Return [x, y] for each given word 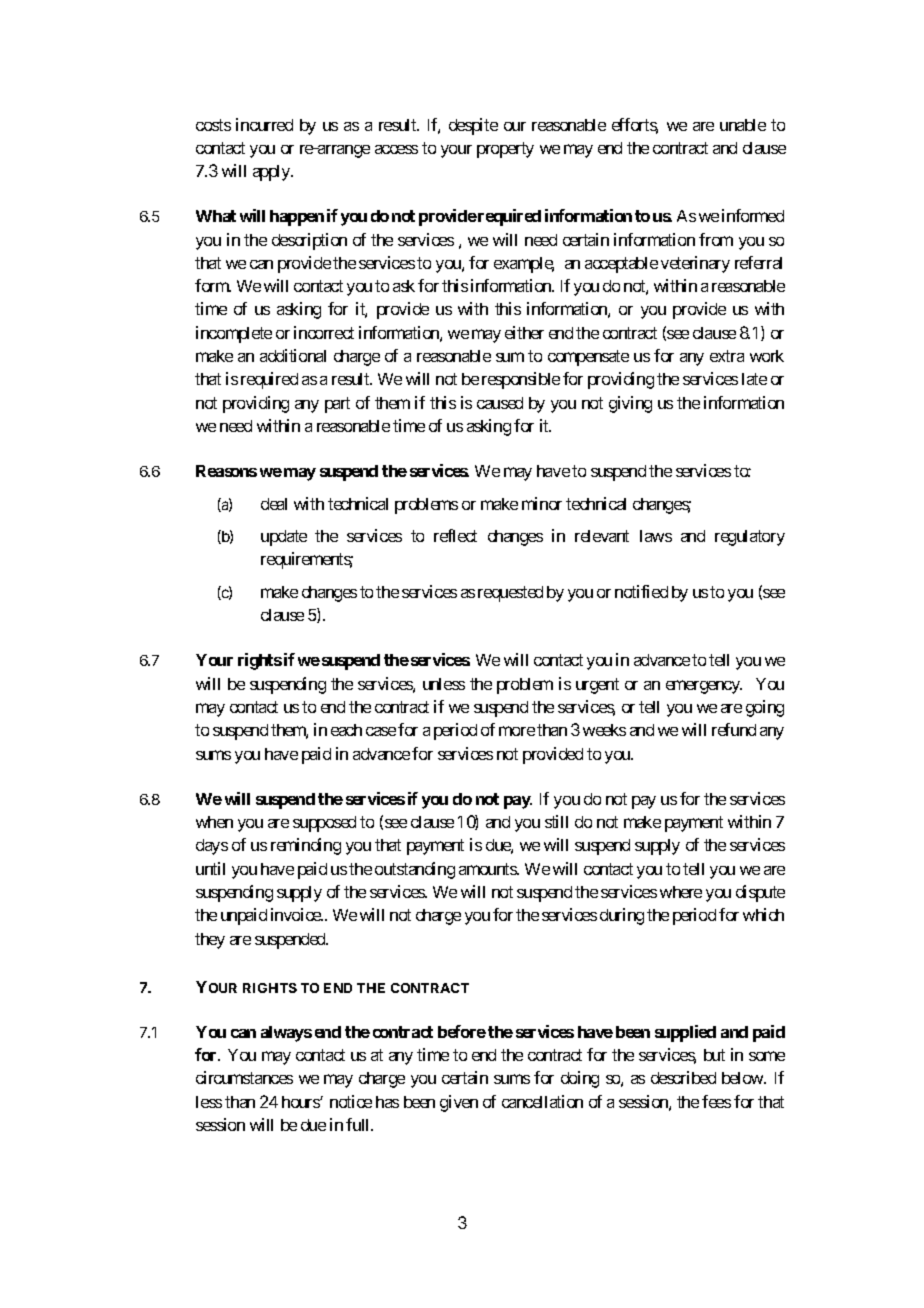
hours [301, 1102]
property [505, 150]
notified [641, 591]
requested [510, 594]
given [459, 1103]
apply [272, 173]
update [284, 538]
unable [743, 125]
